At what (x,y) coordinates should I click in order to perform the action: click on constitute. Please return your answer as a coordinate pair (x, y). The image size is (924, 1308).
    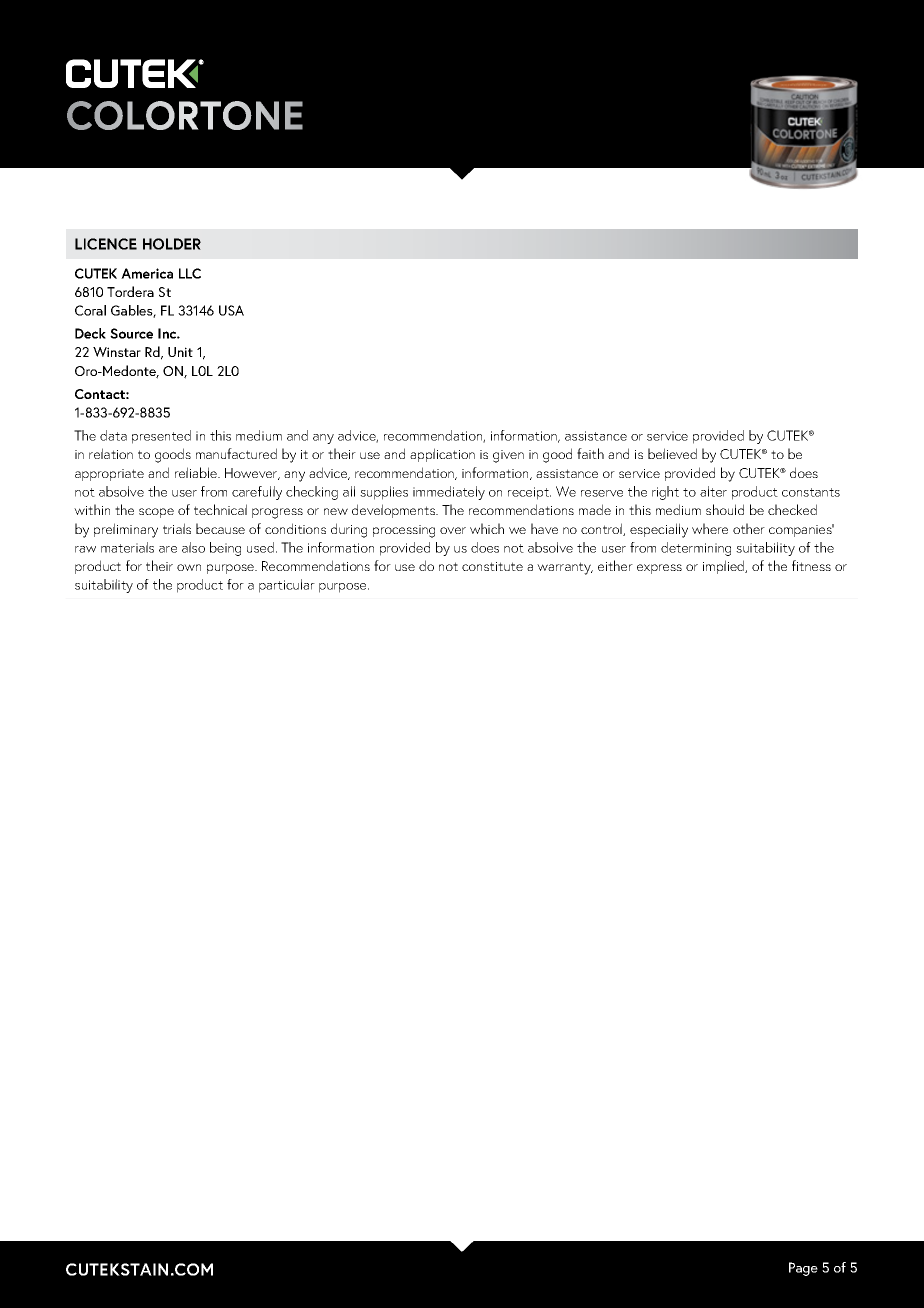
    Looking at the image, I should click on (492, 566).
